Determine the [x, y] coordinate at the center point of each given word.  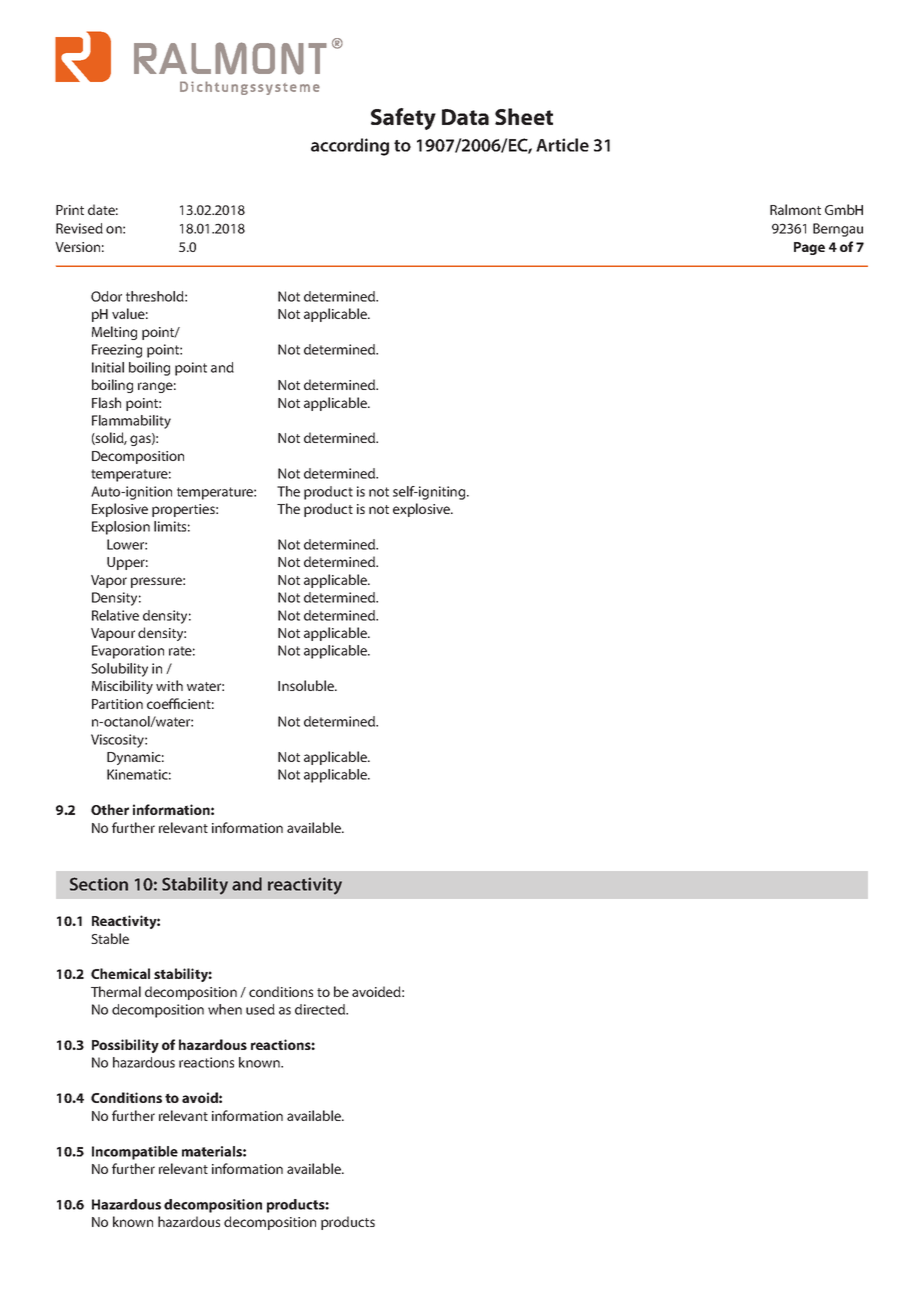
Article [562, 145]
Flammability [131, 422]
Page [809, 248]
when [225, 1009]
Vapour [113, 634]
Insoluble [307, 685]
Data [465, 117]
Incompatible [135, 1153]
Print [70, 210]
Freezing [117, 351]
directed [321, 1009]
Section [99, 884]
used [260, 1009]
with [169, 685]
